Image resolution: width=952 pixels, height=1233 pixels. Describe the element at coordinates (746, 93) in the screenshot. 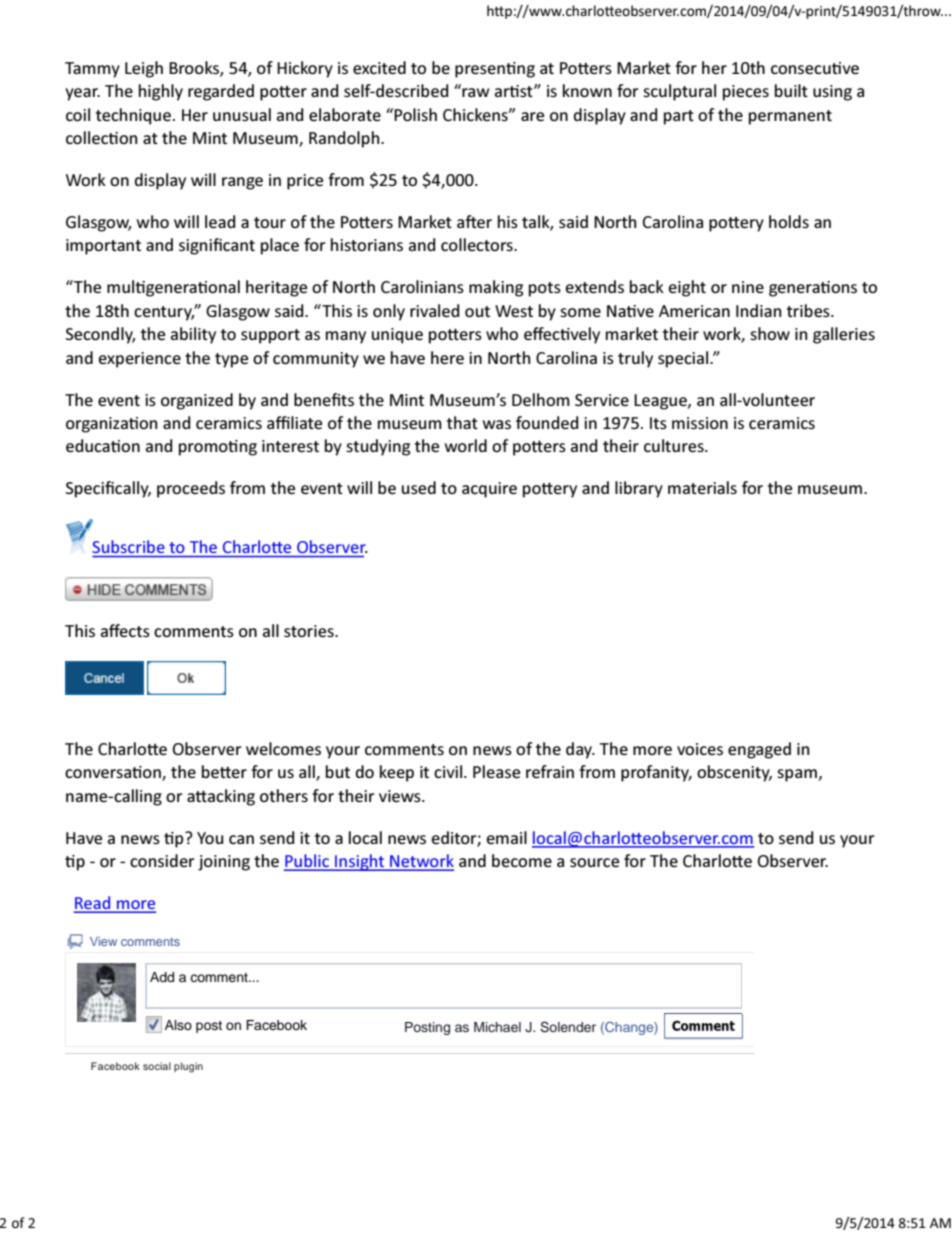

I see `pieces` at that location.
